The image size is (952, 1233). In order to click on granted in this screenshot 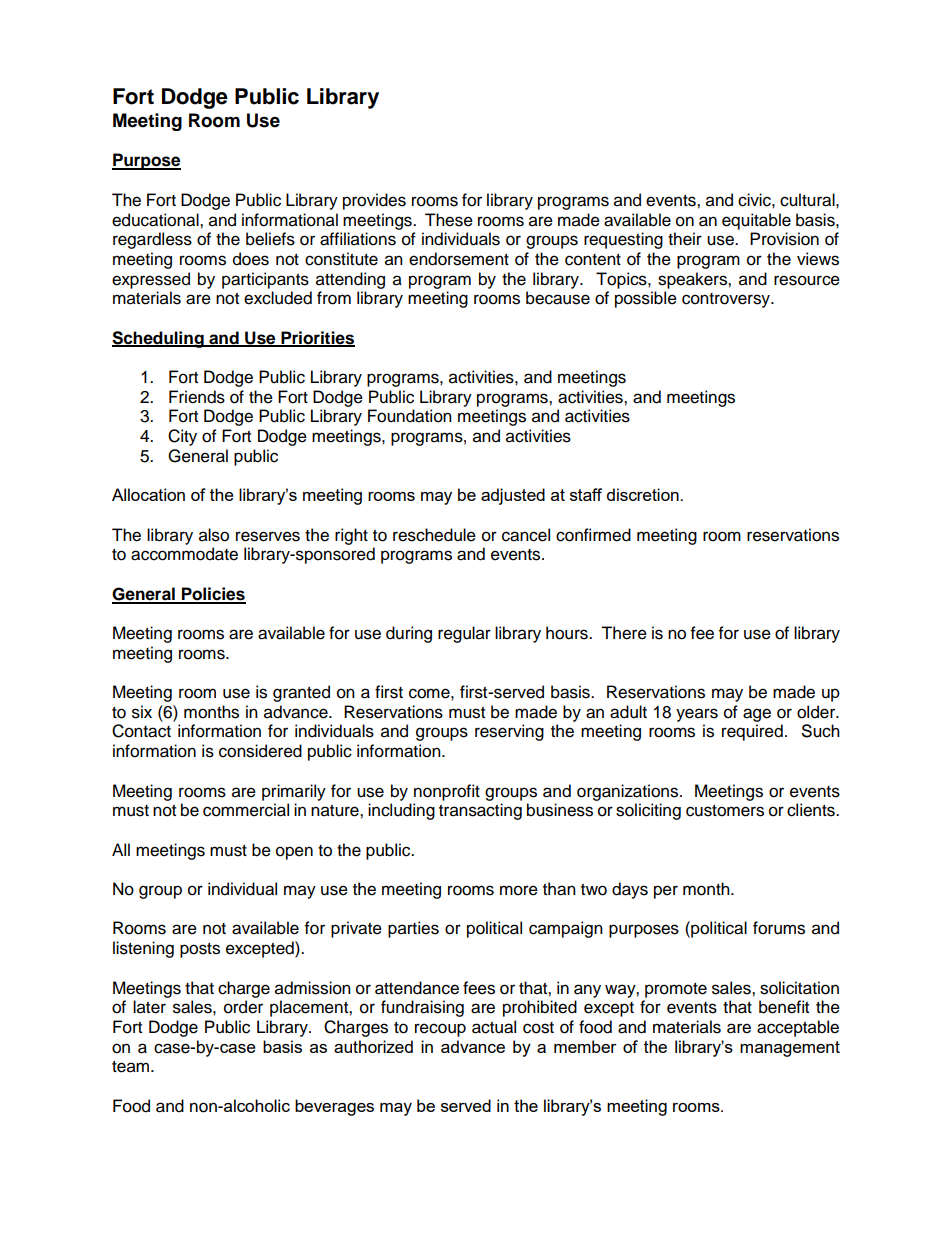, I will do `click(301, 693)`.
